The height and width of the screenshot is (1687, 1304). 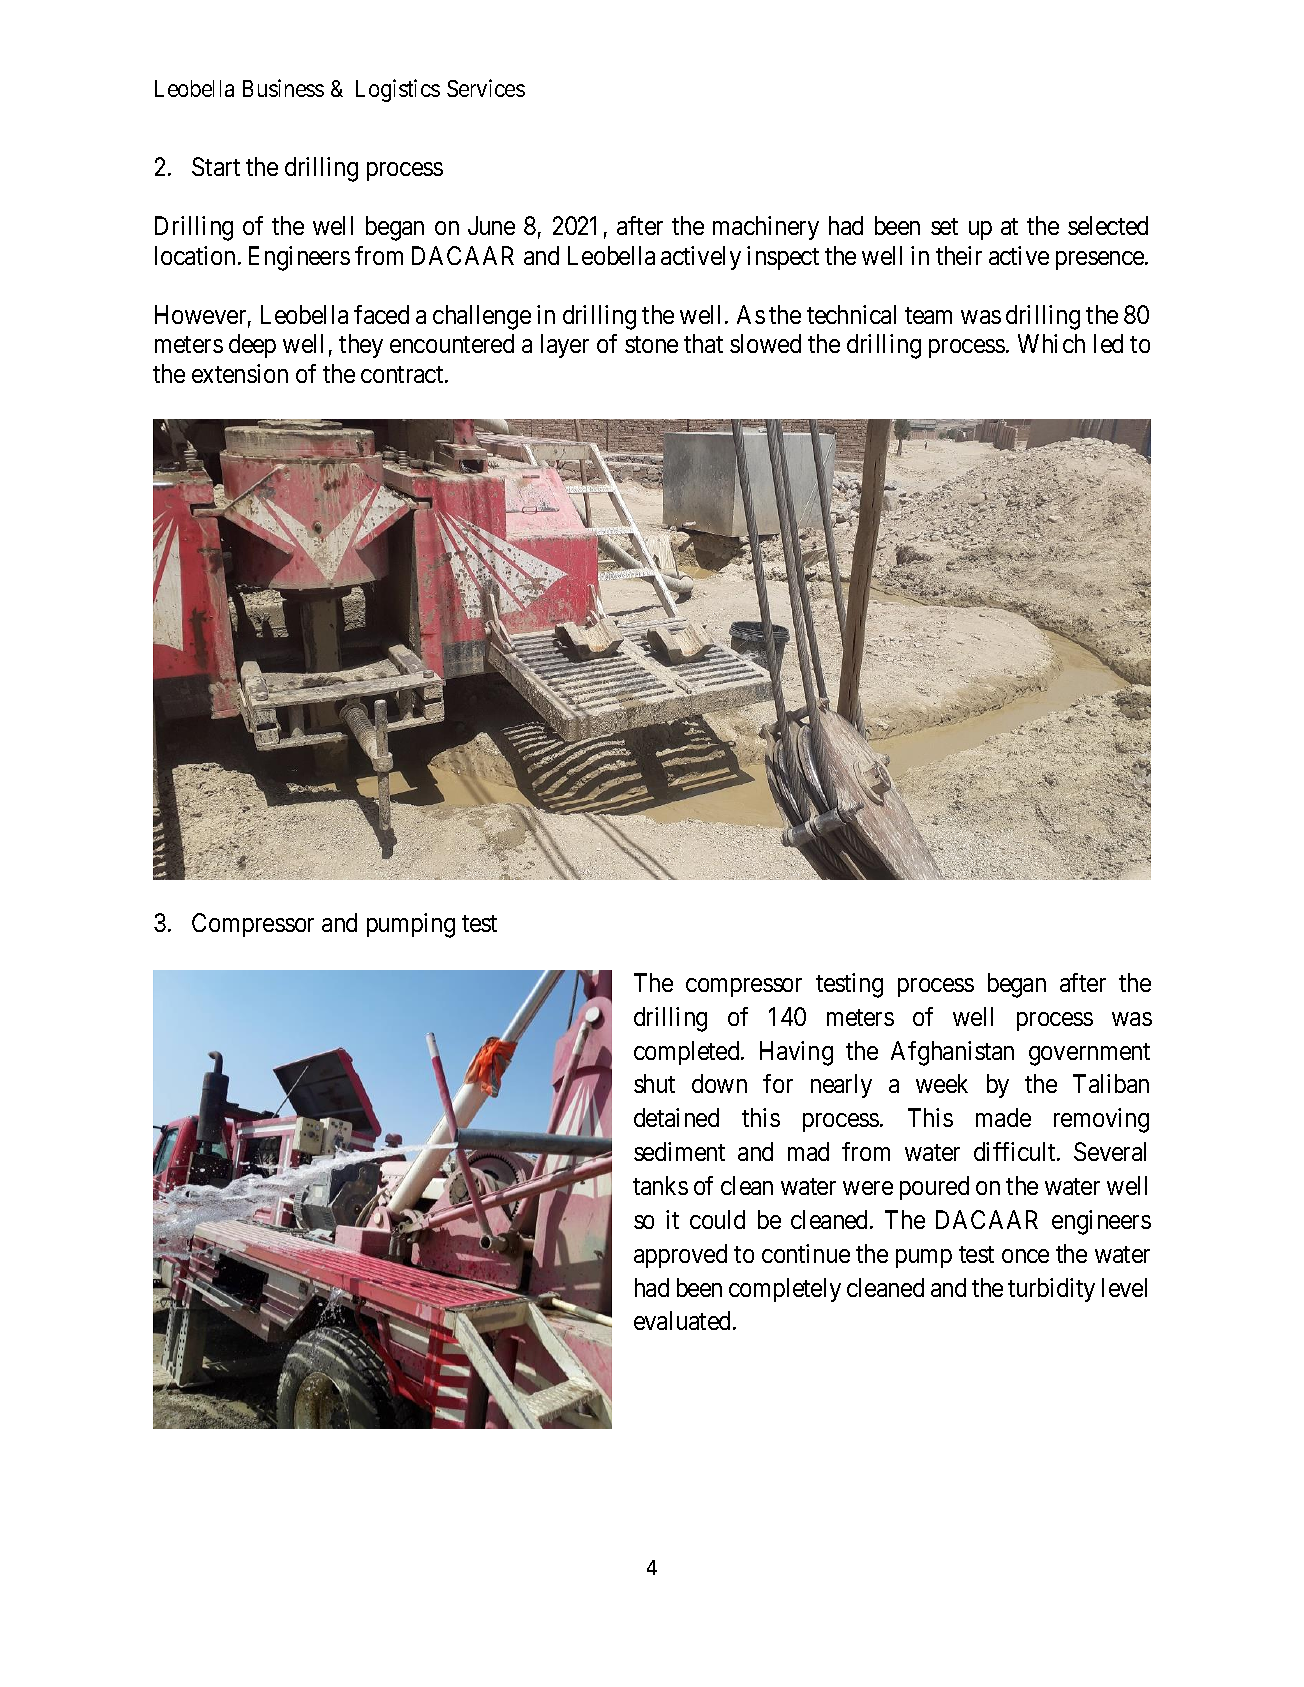 I want to click on government, so click(x=1089, y=1054).
